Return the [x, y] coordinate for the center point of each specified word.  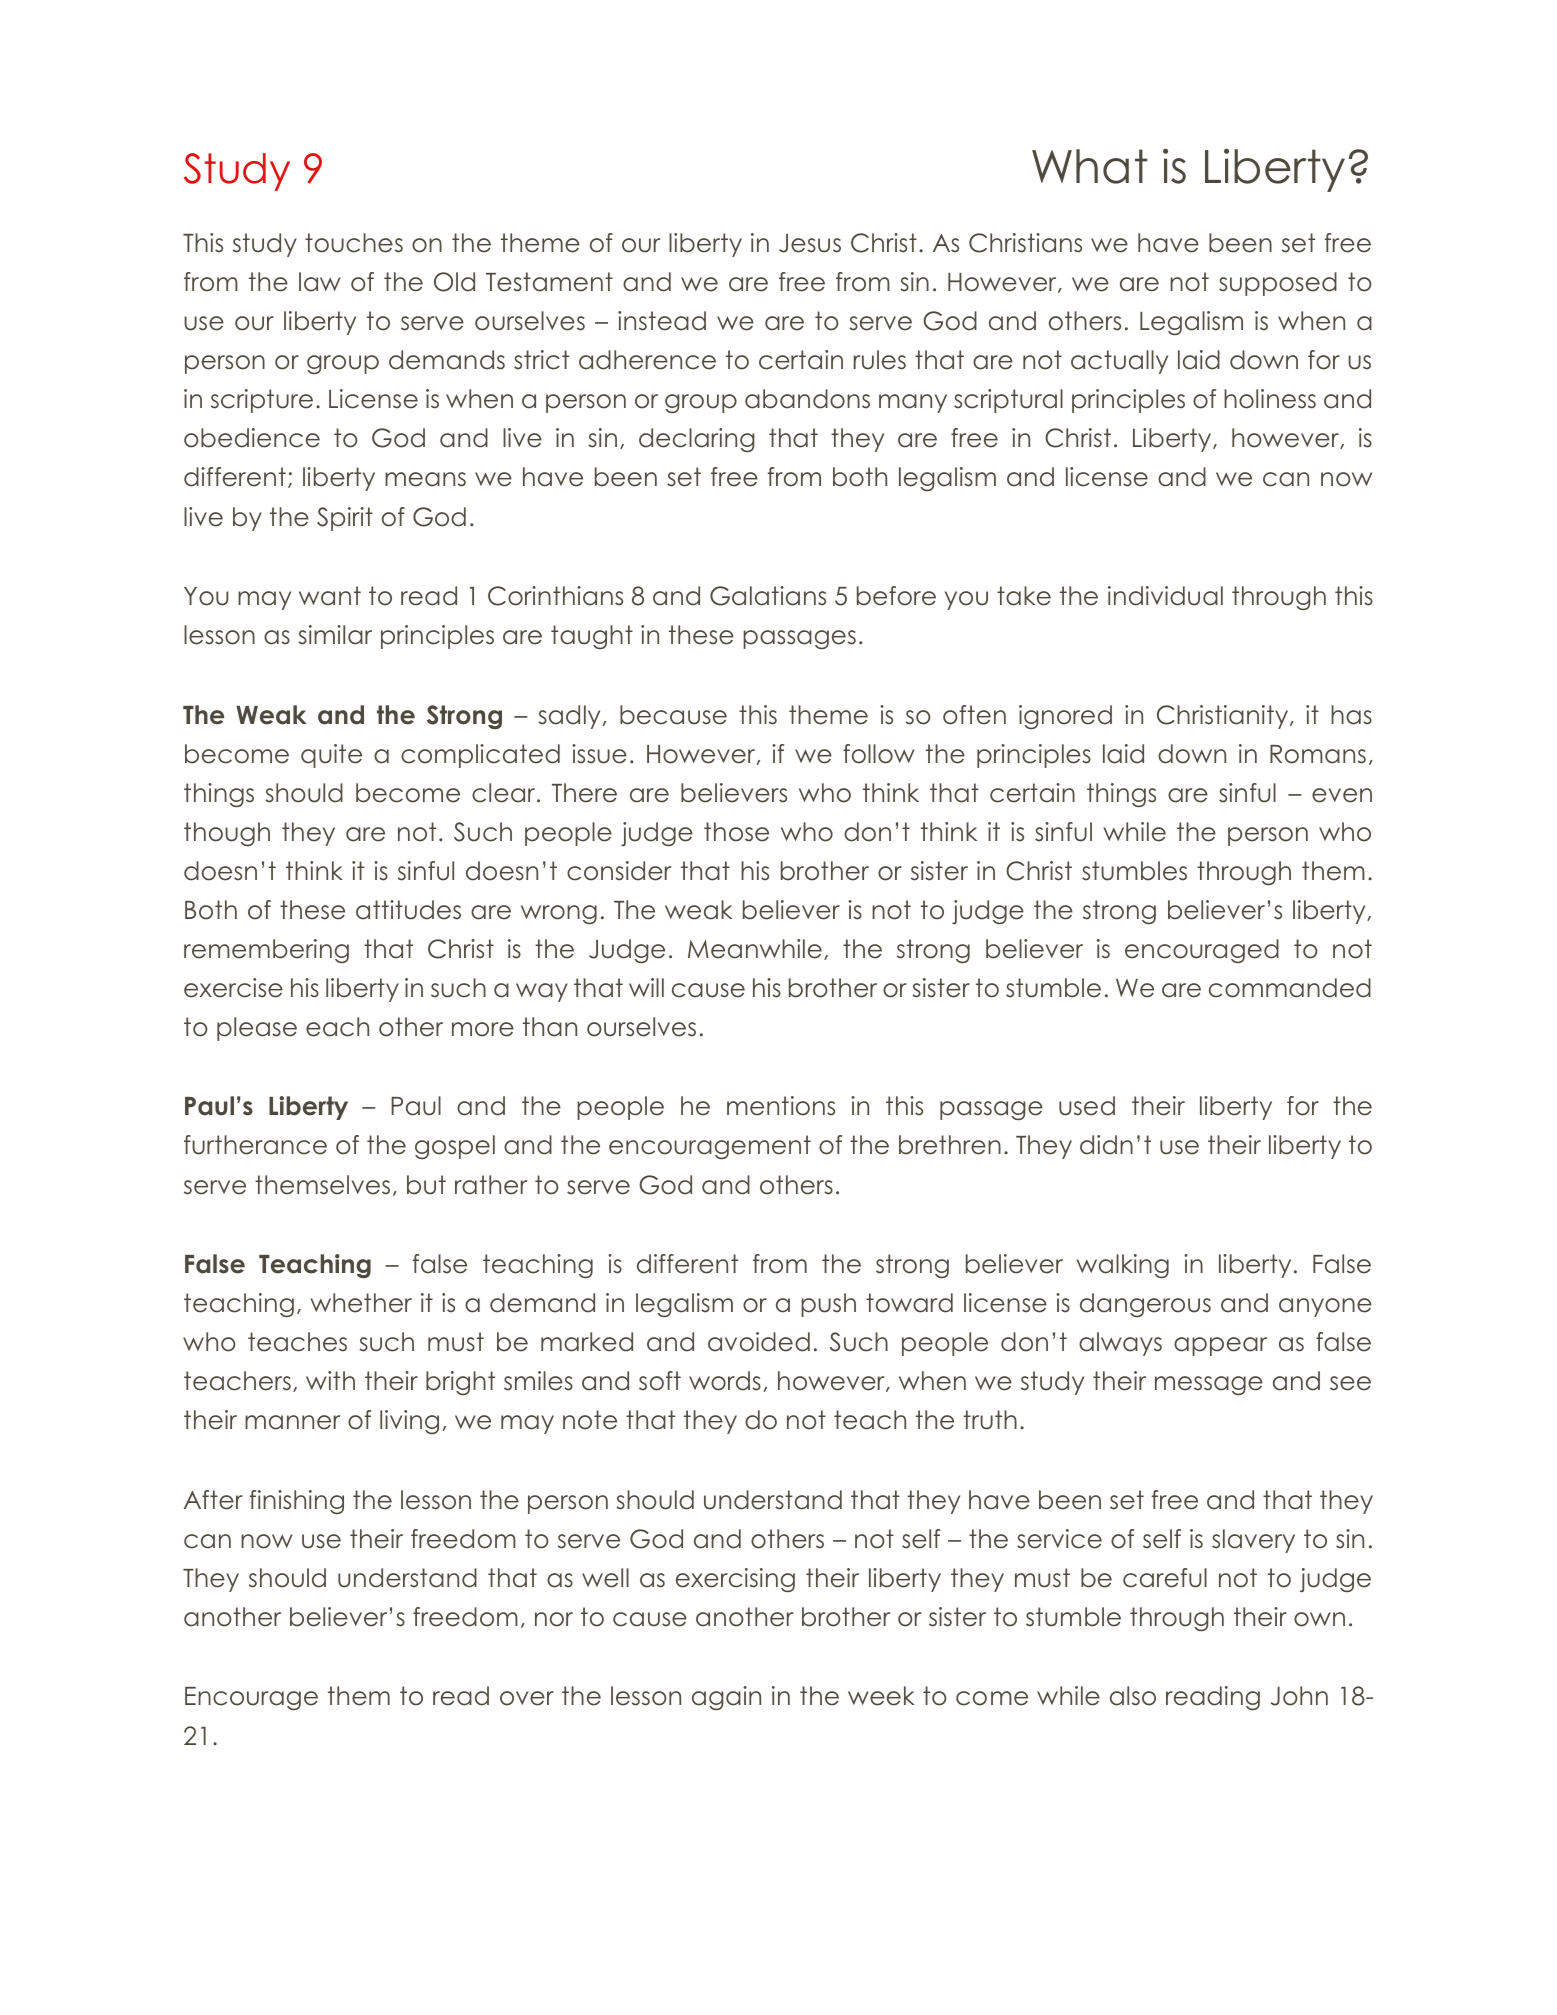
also [1133, 1696]
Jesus [810, 243]
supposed [1278, 284]
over [527, 1698]
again [726, 1698]
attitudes [408, 910]
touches [354, 243]
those [736, 832]
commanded [1290, 988]
